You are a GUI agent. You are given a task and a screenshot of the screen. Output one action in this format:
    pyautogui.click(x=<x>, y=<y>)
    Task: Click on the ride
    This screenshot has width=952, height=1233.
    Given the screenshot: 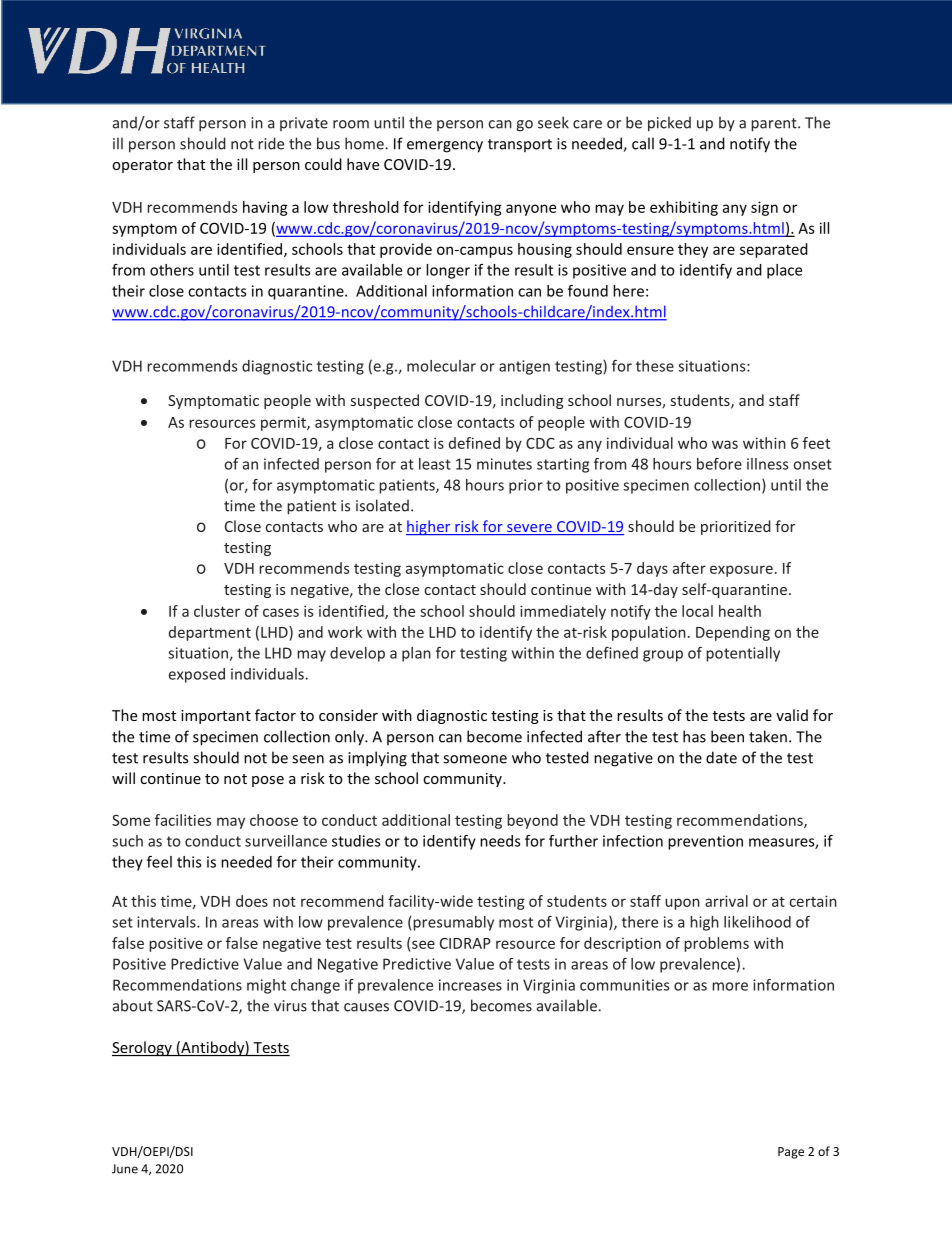 What is the action you would take?
    pyautogui.click(x=271, y=143)
